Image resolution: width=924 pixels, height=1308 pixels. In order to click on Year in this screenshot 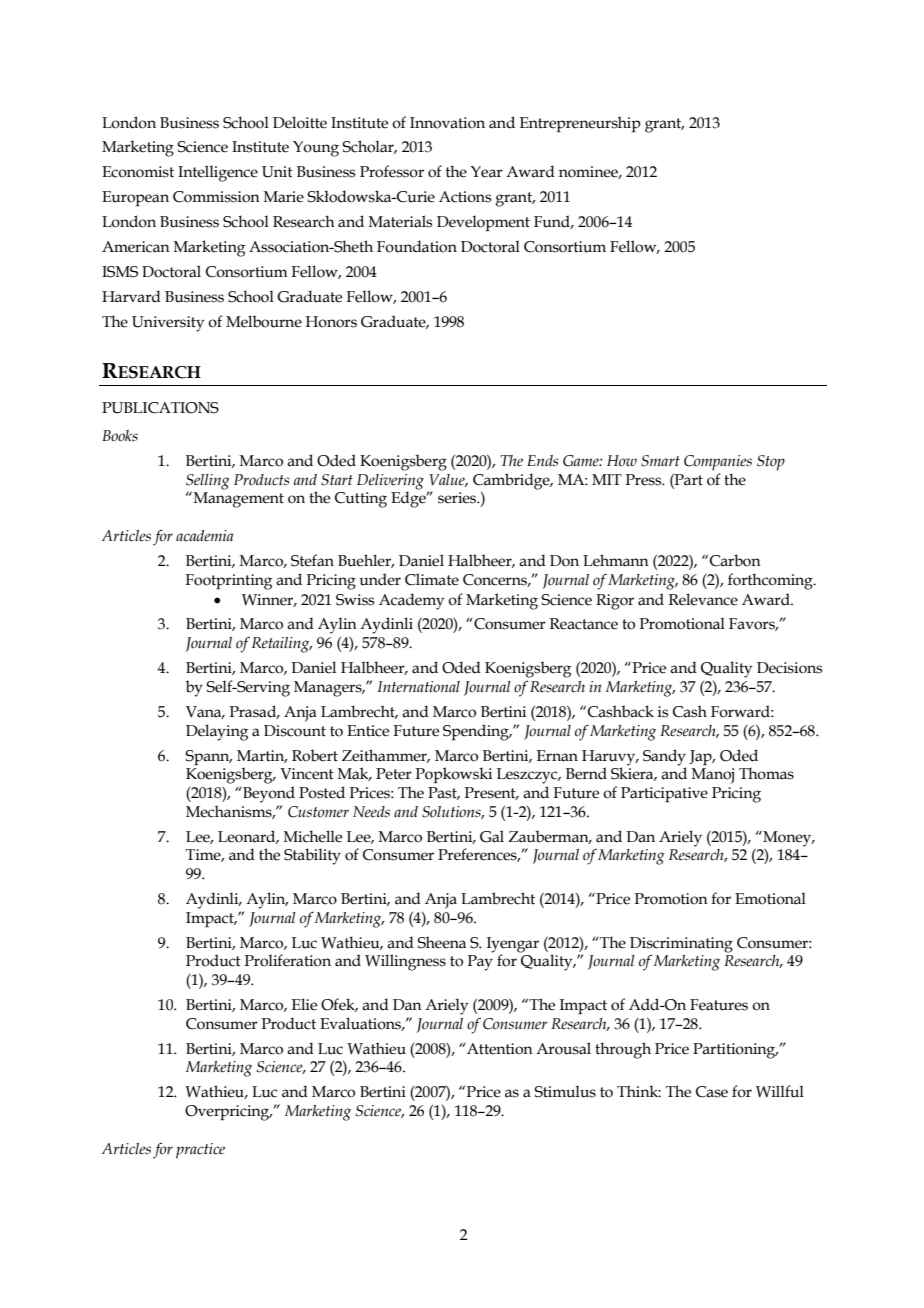, I will do `click(487, 172)`.
